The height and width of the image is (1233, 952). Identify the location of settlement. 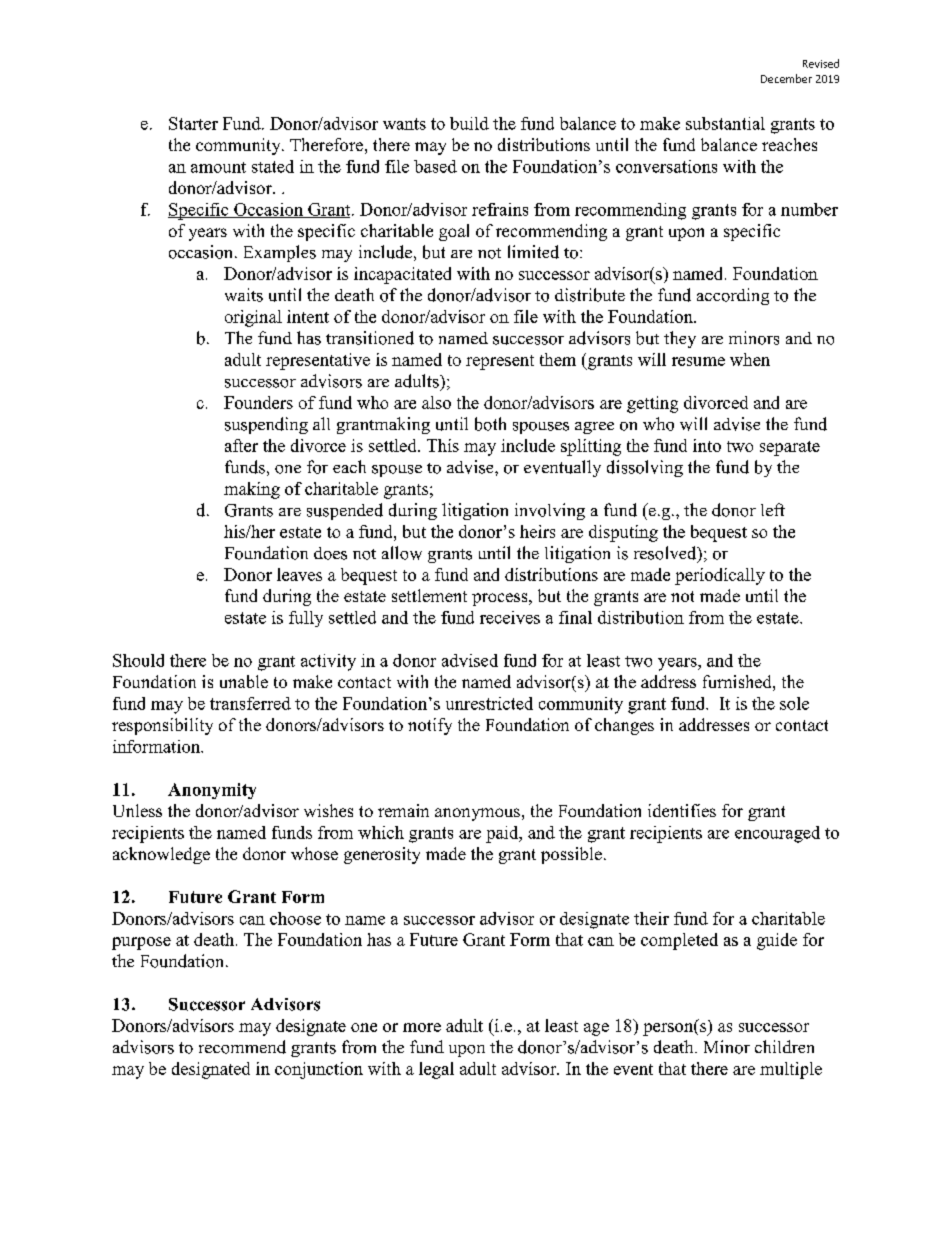
(429, 595).
